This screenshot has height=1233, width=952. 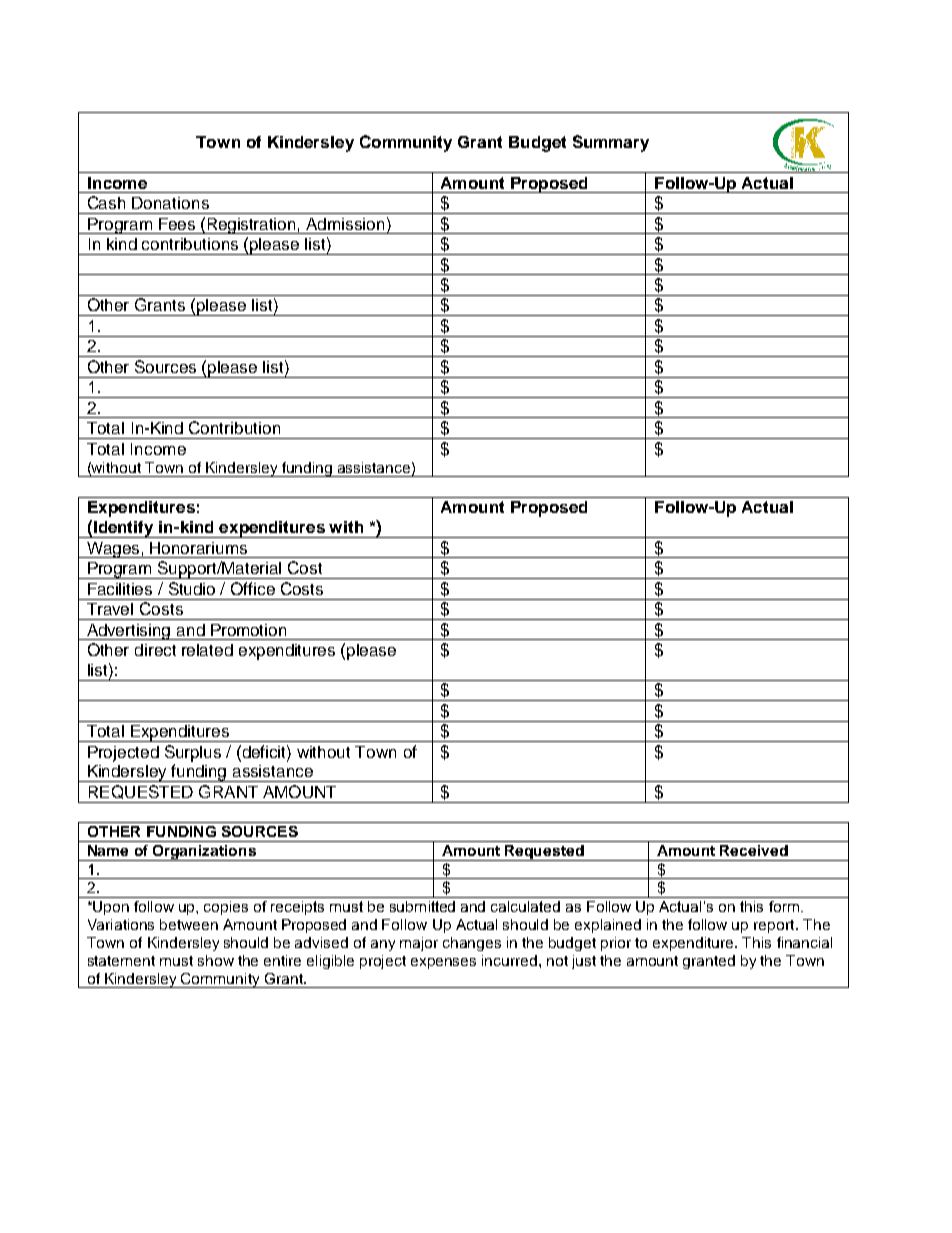 I want to click on Identify, so click(x=124, y=529).
